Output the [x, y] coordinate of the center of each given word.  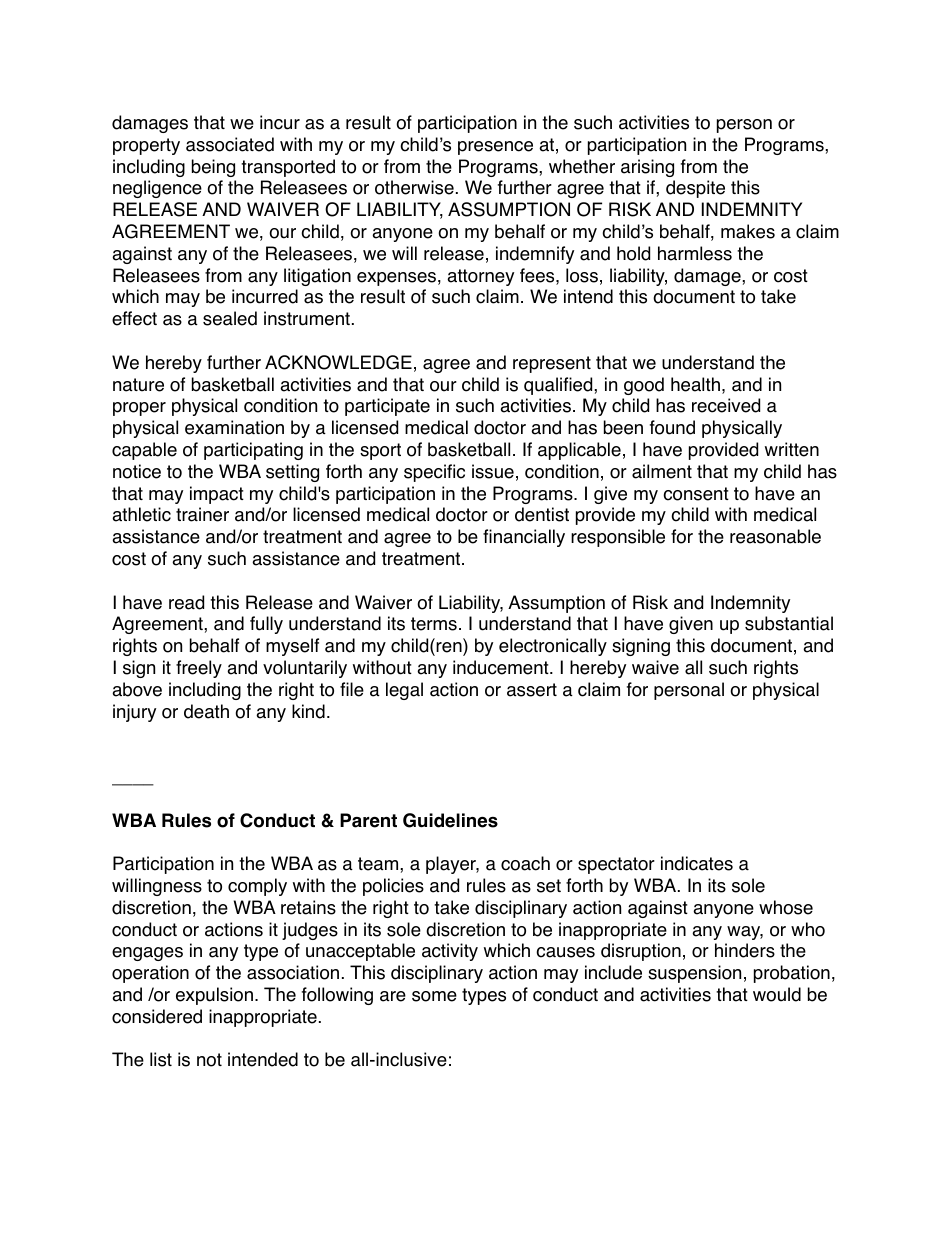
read [186, 602]
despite [695, 189]
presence [495, 148]
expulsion [214, 996]
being [213, 168]
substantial [789, 623]
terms [434, 624]
